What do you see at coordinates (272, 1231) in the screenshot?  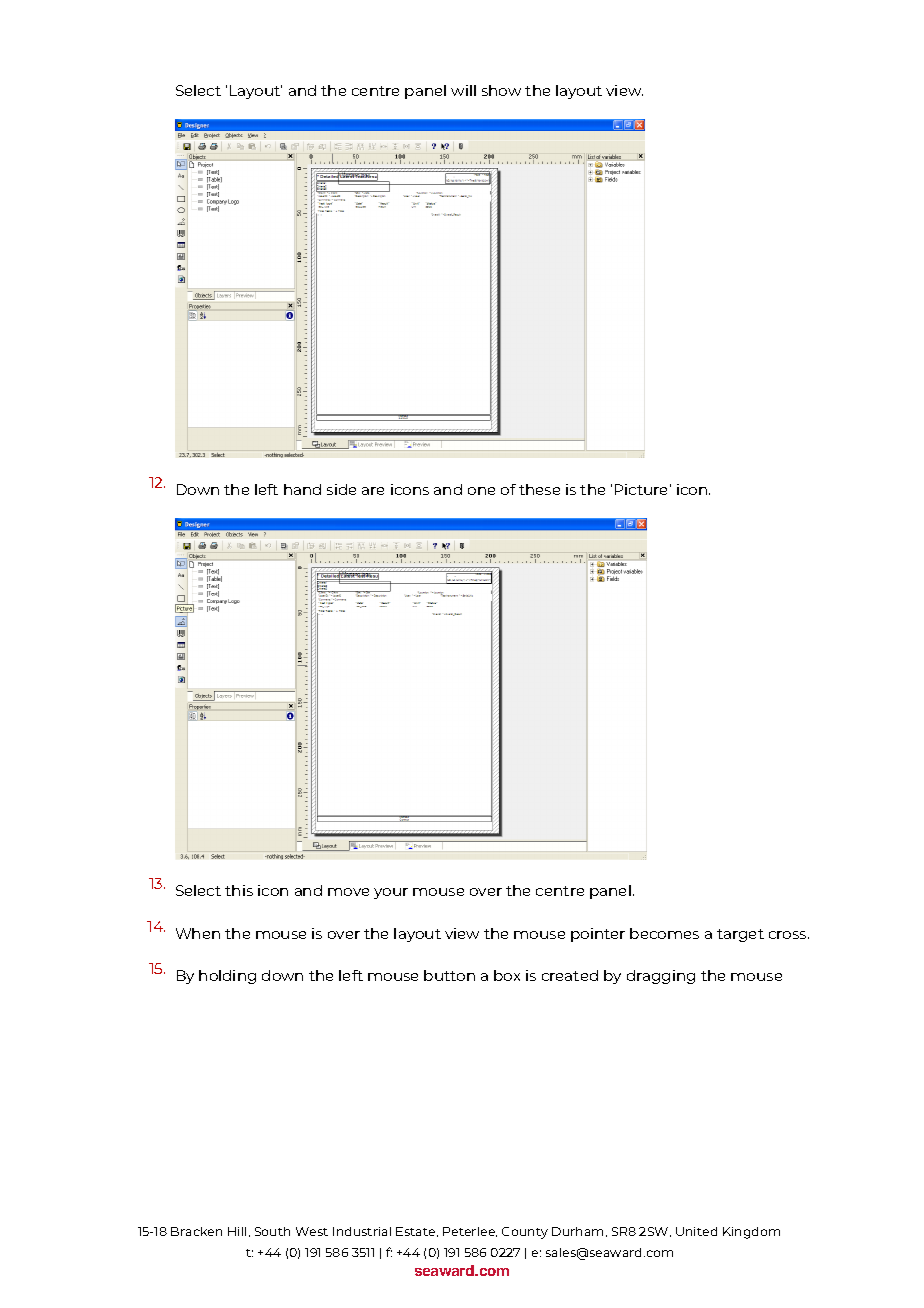 I see `South` at bounding box center [272, 1231].
